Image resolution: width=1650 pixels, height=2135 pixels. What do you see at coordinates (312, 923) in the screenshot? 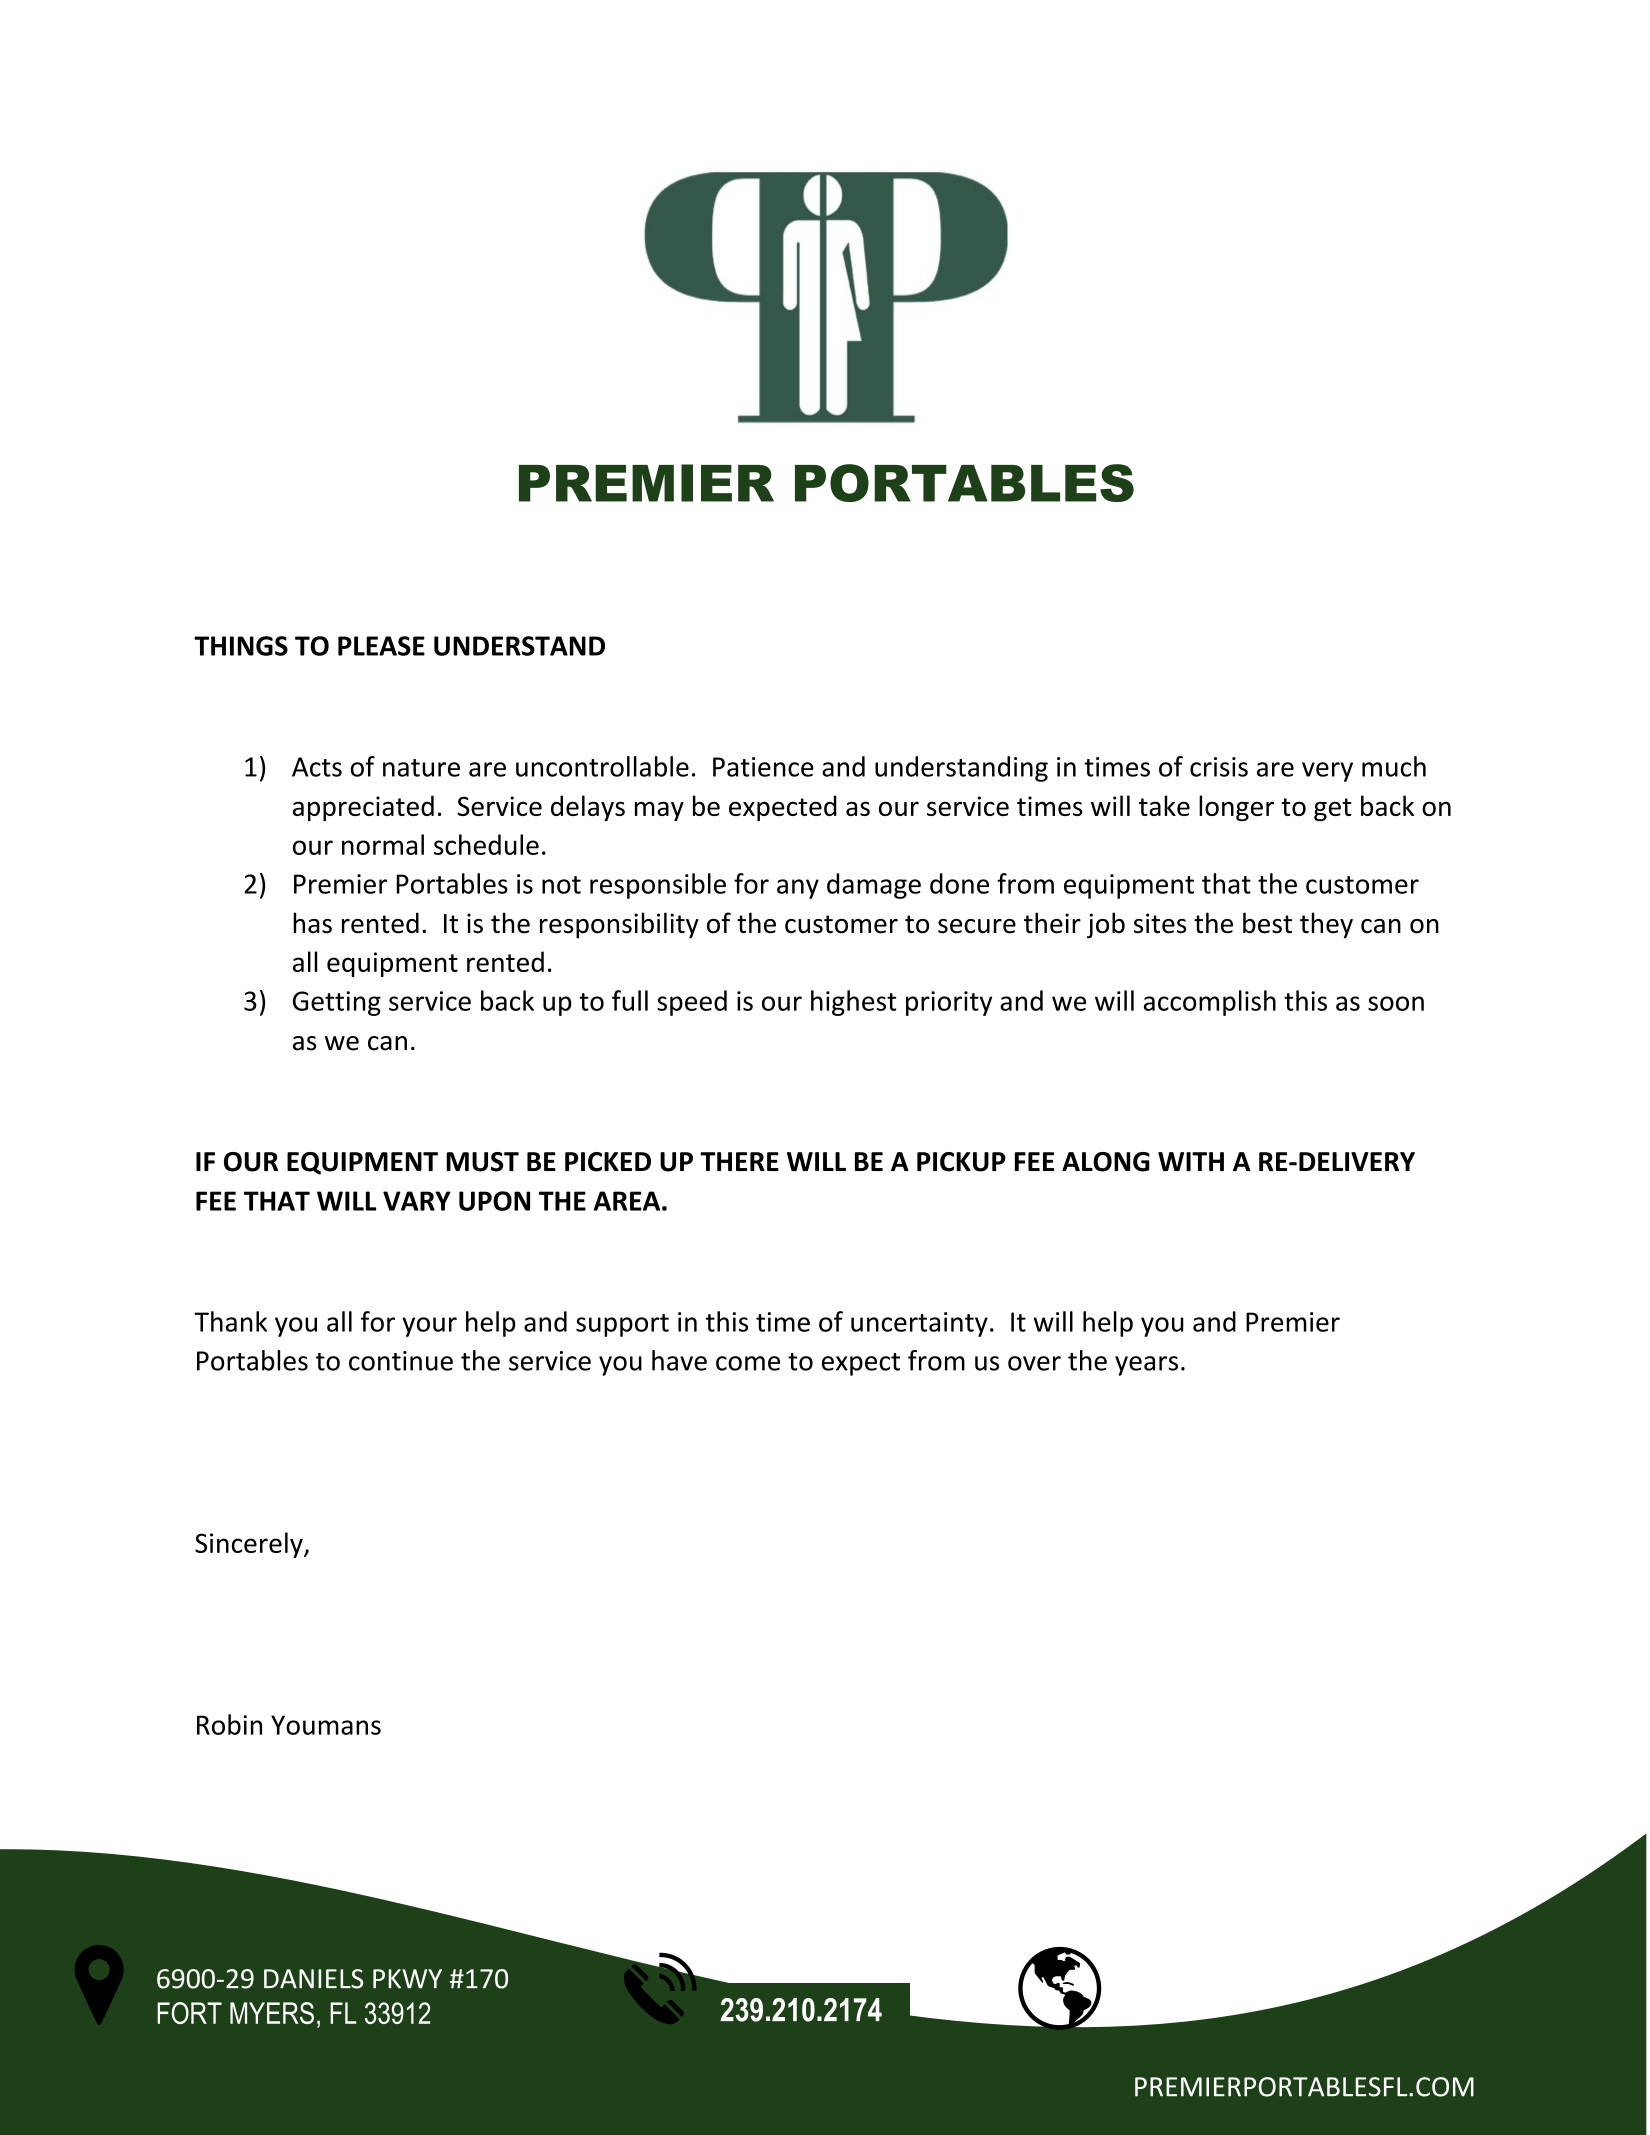
I see `has` at bounding box center [312, 923].
